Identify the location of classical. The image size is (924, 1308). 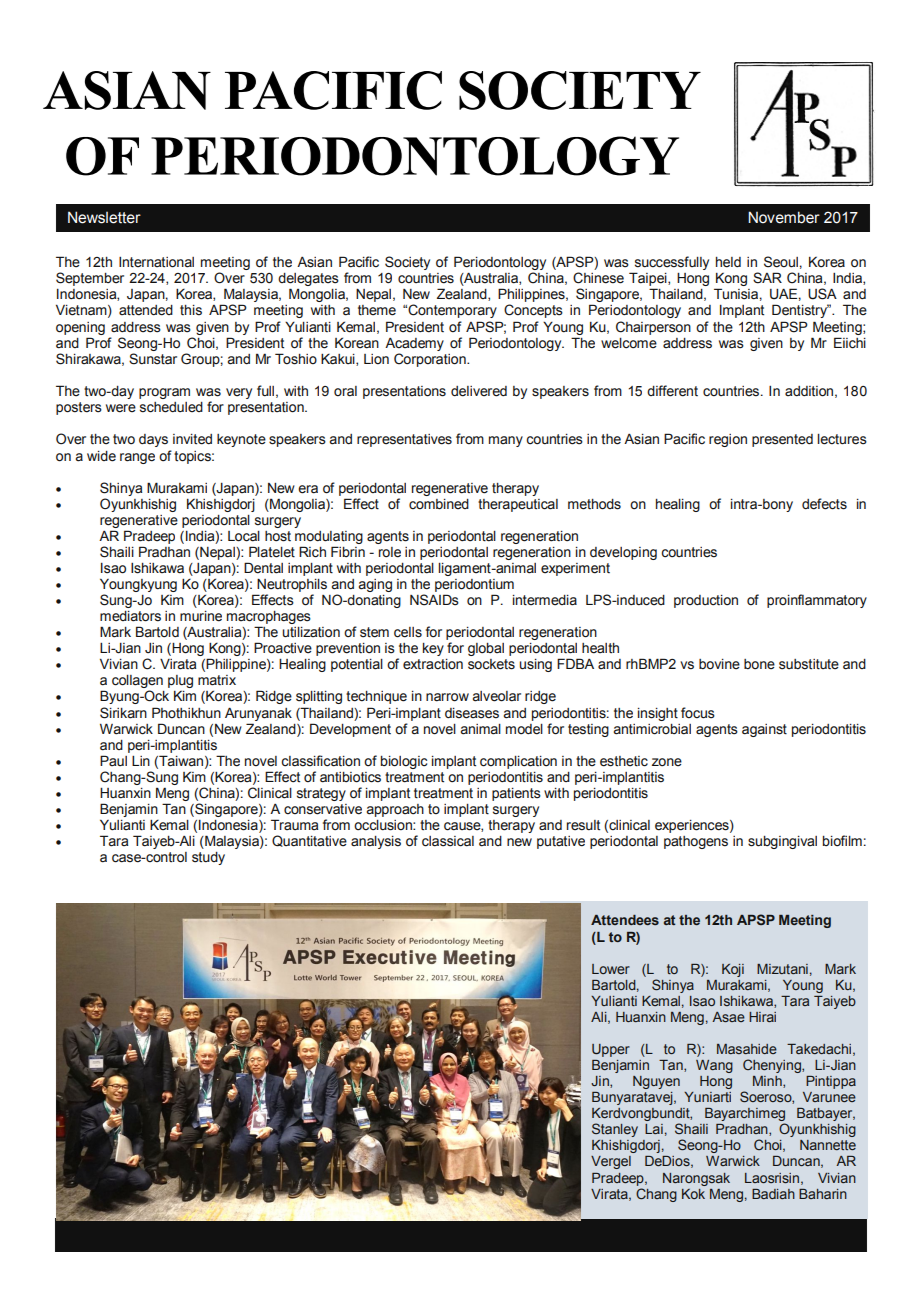
(448, 841).
